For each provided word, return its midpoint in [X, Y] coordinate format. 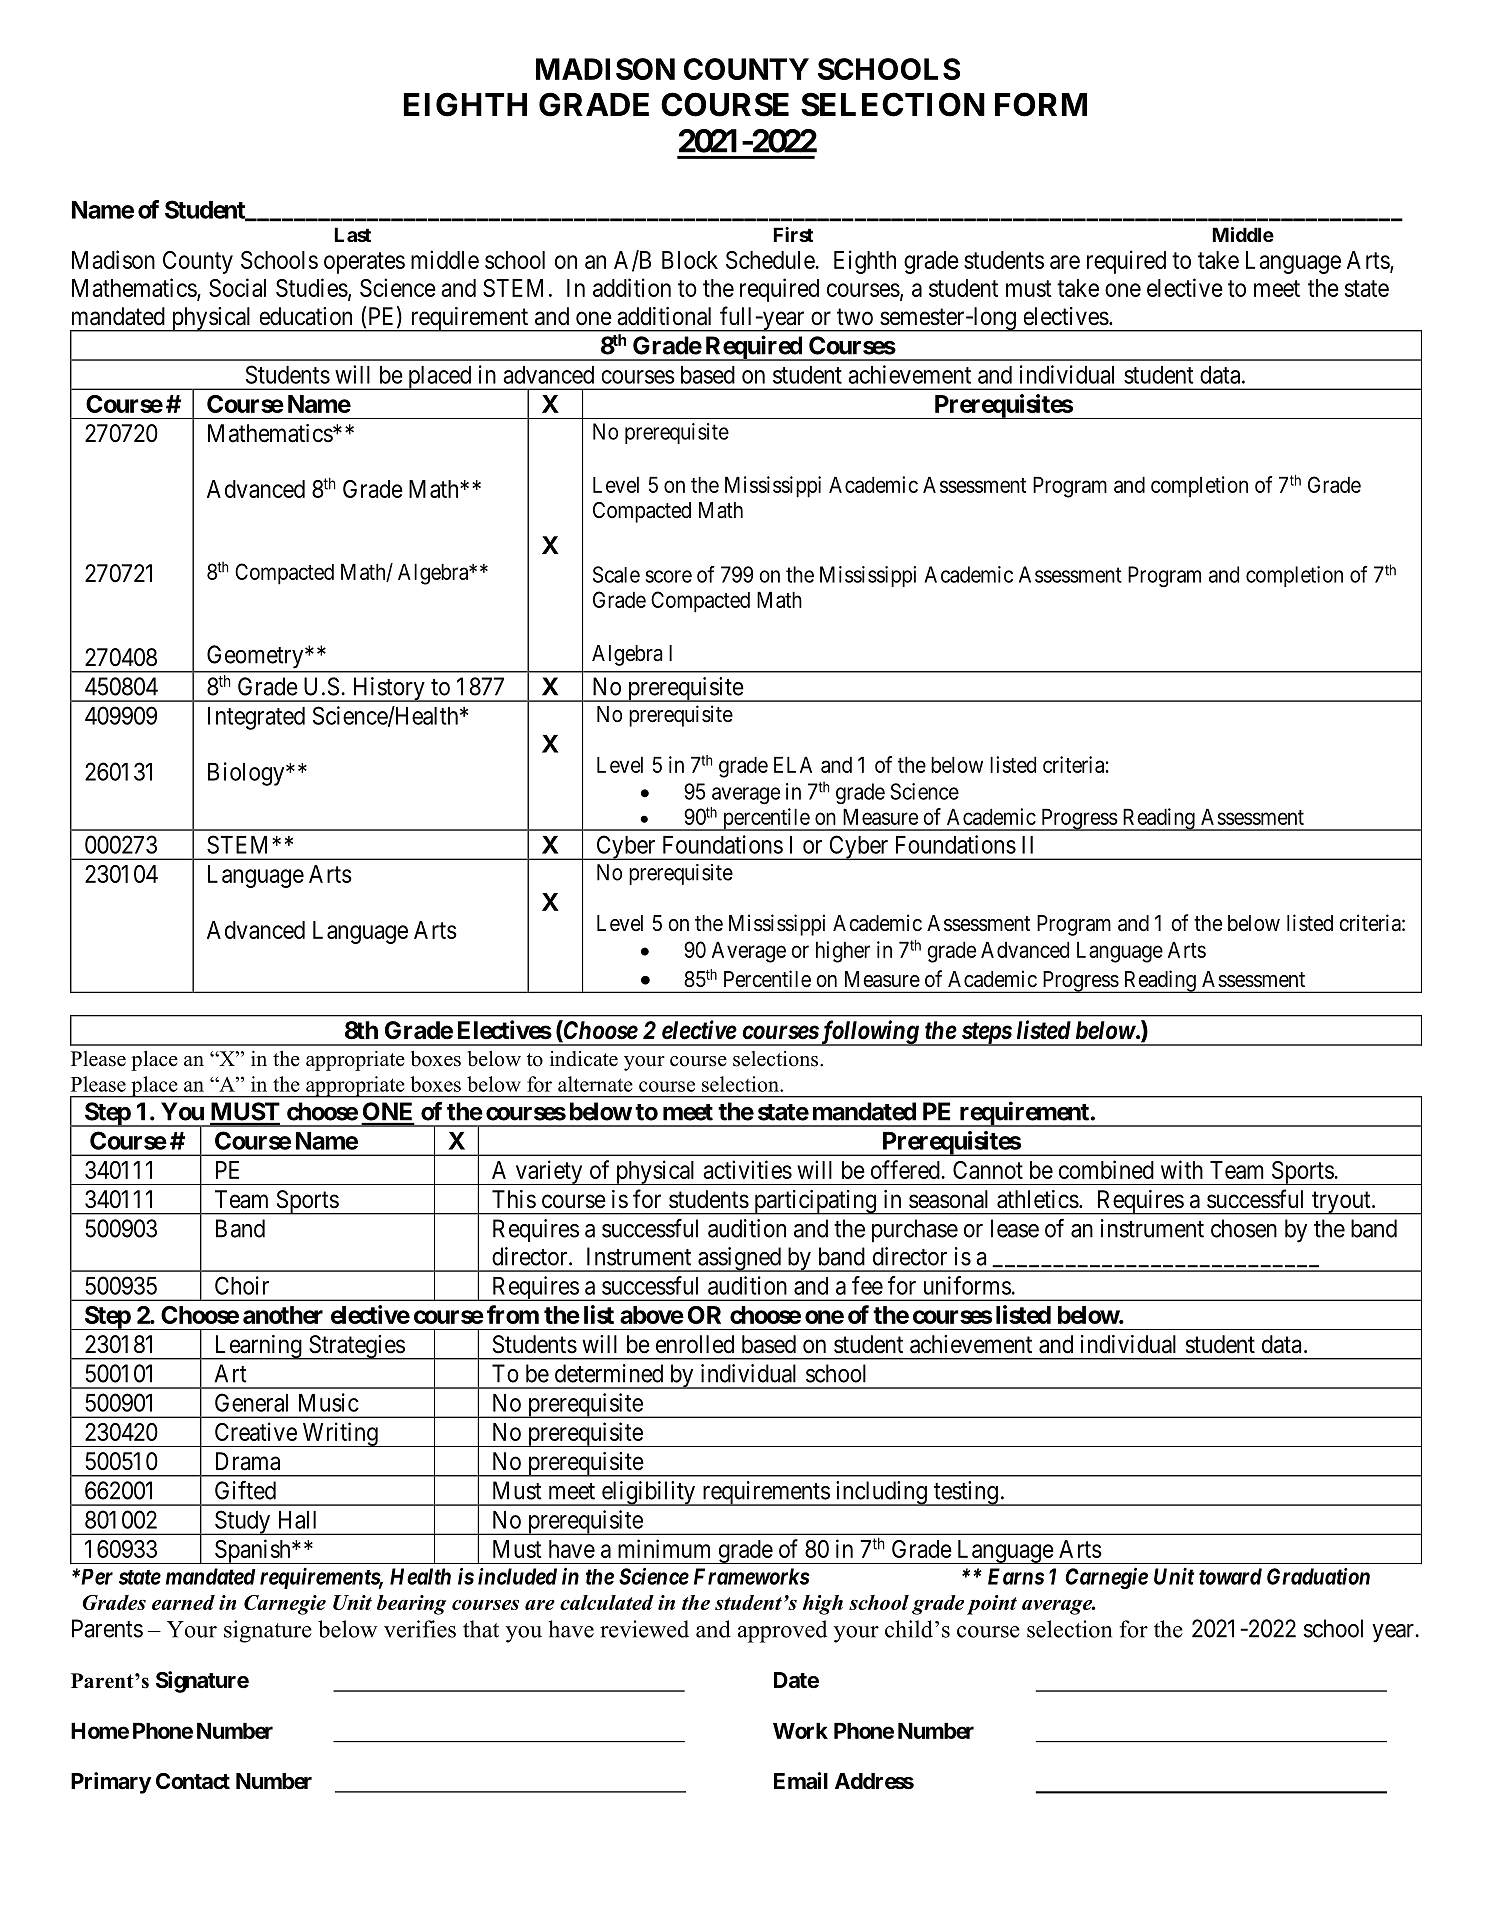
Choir [242, 1285]
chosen [1244, 1228]
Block [690, 260]
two [855, 317]
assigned [739, 1259]
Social [237, 287]
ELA [793, 764]
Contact [193, 1781]
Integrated [256, 718]
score [669, 576]
